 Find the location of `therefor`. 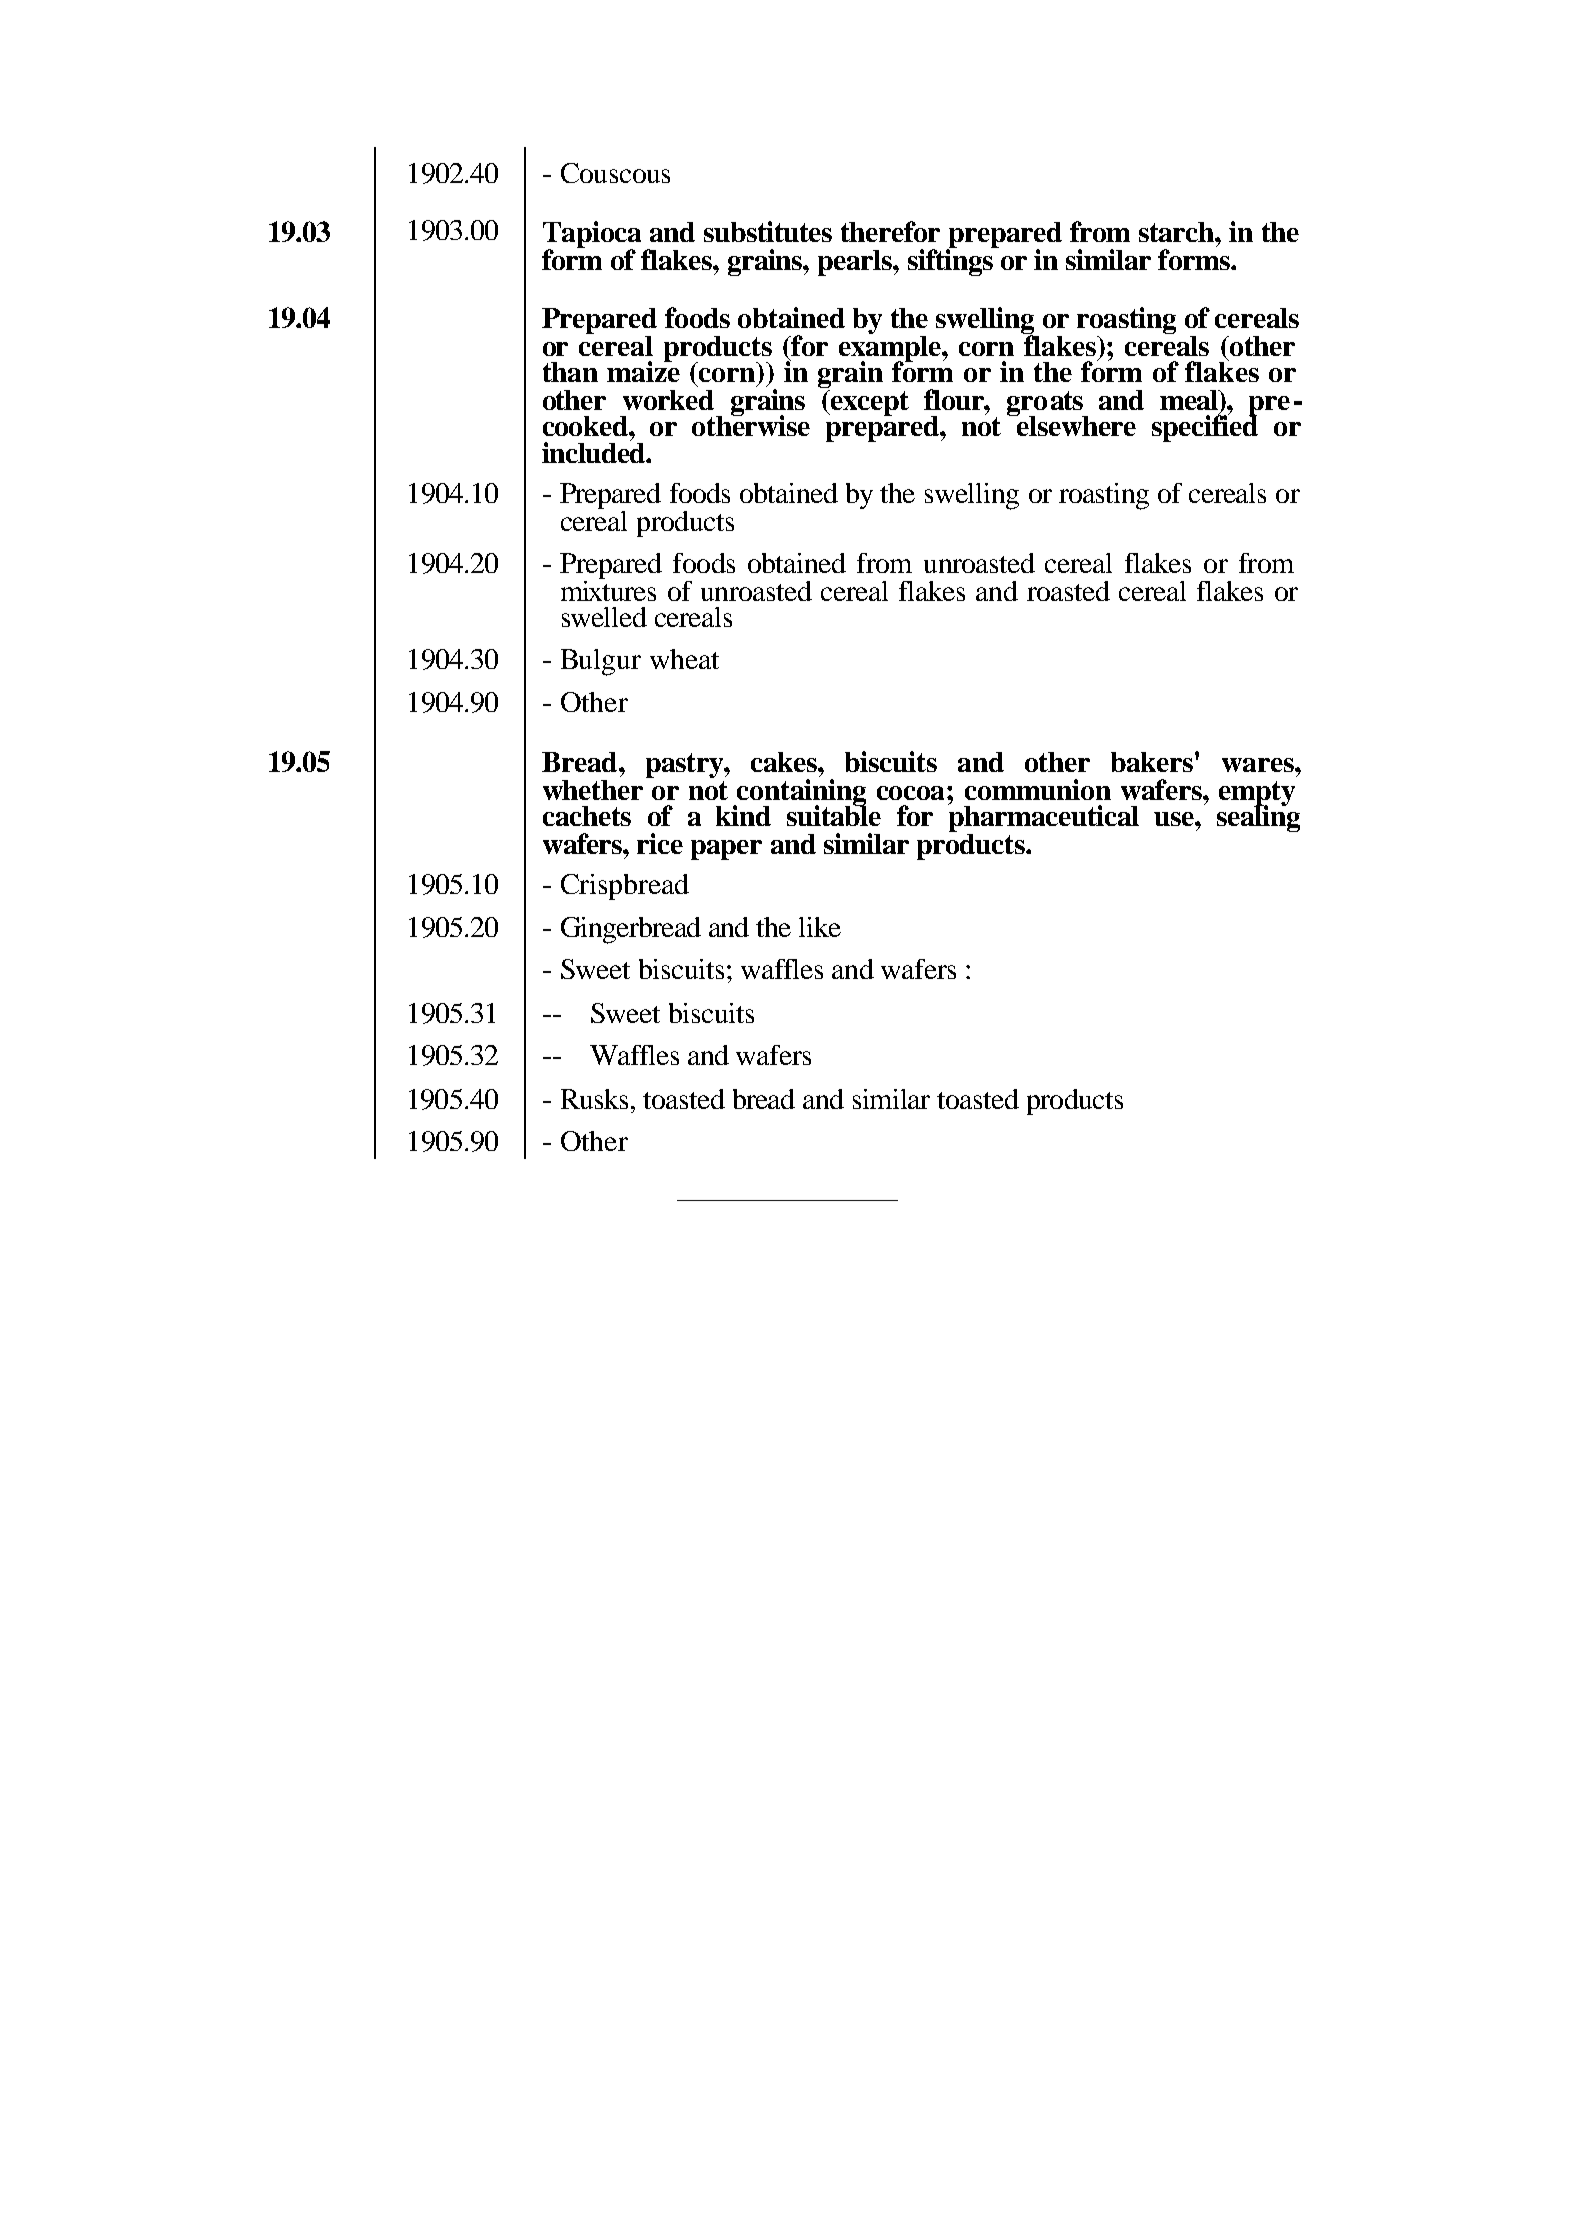

therefor is located at coordinates (890, 231).
